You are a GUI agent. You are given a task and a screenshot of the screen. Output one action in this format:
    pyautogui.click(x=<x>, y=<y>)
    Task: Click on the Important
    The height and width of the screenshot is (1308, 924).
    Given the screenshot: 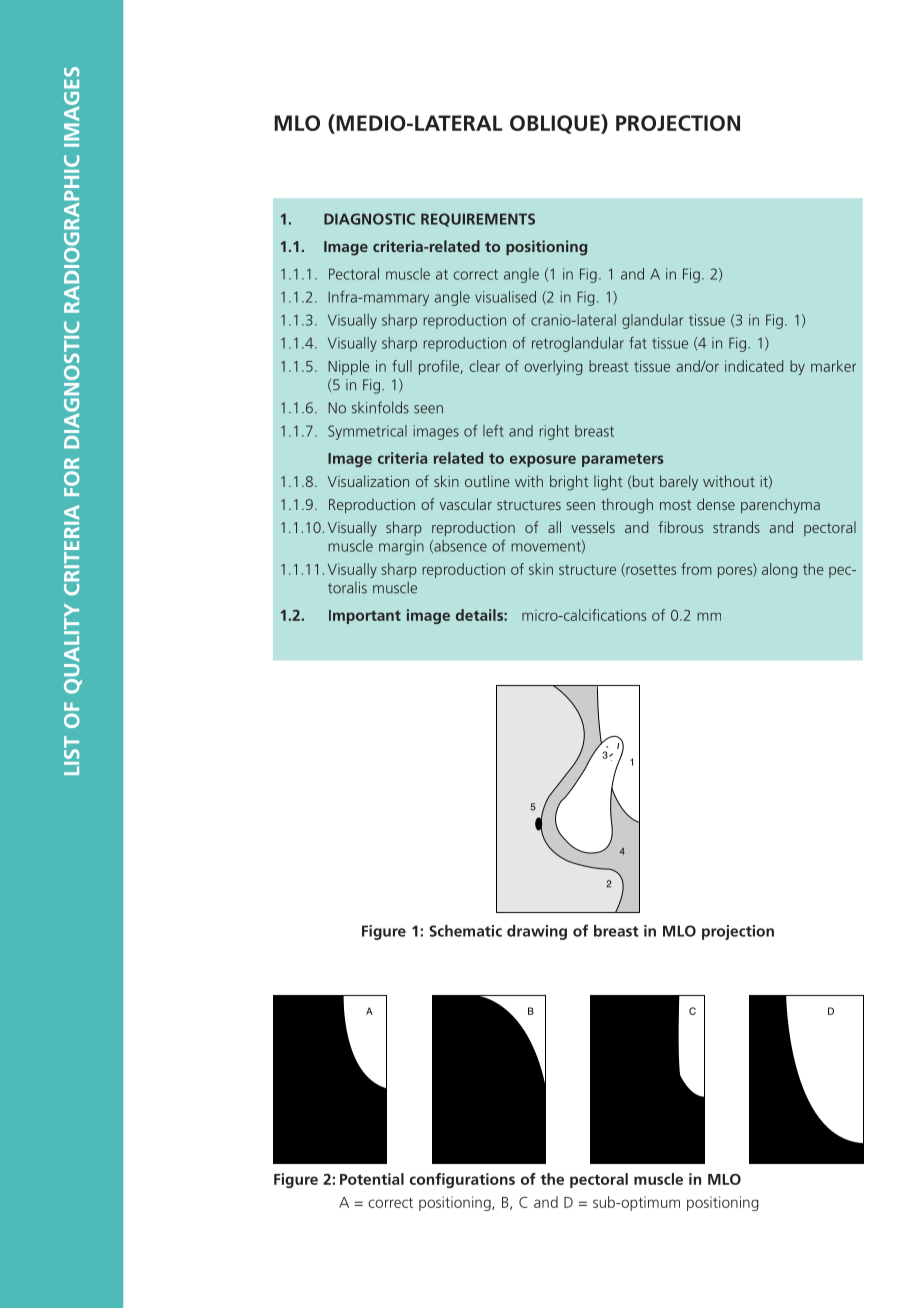 What is the action you would take?
    pyautogui.click(x=365, y=617)
